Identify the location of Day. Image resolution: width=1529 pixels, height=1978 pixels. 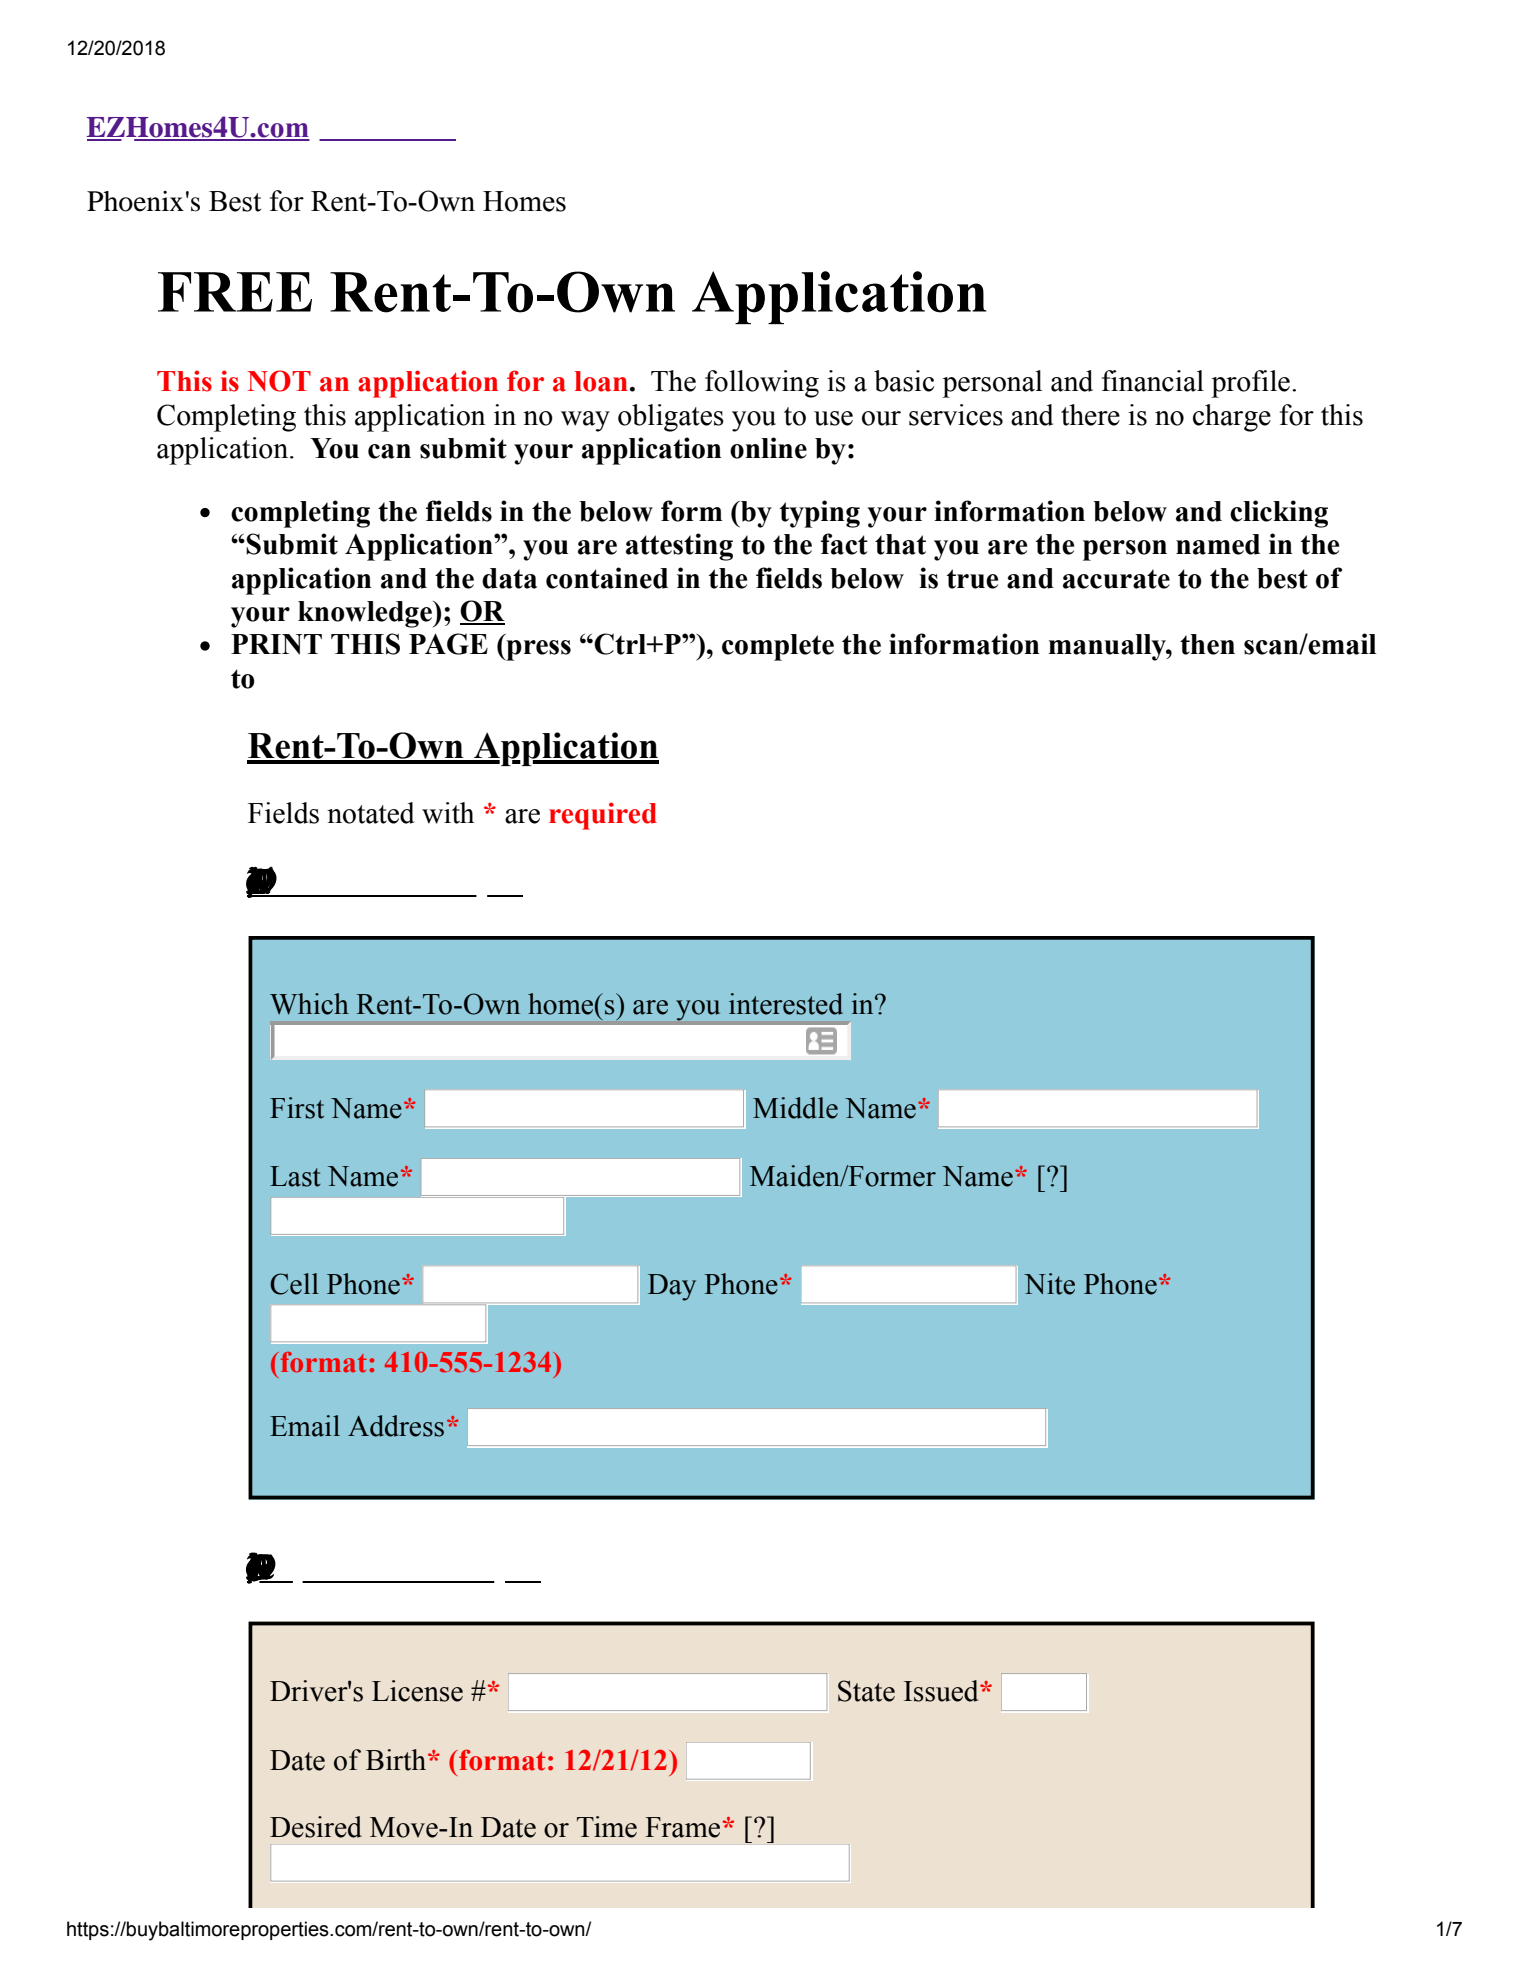
(672, 1287).
